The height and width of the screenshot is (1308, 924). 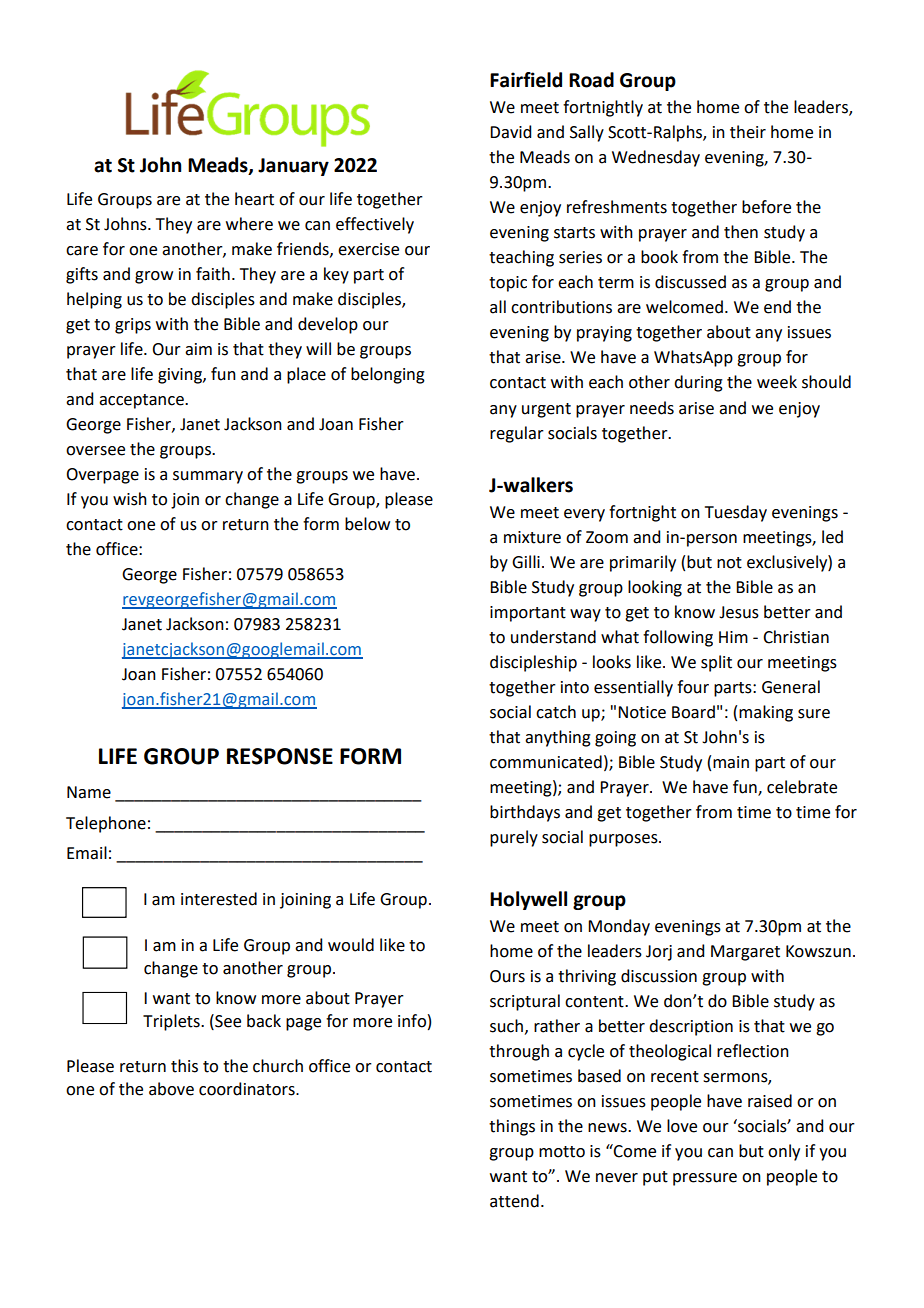 I want to click on David, so click(x=510, y=132).
